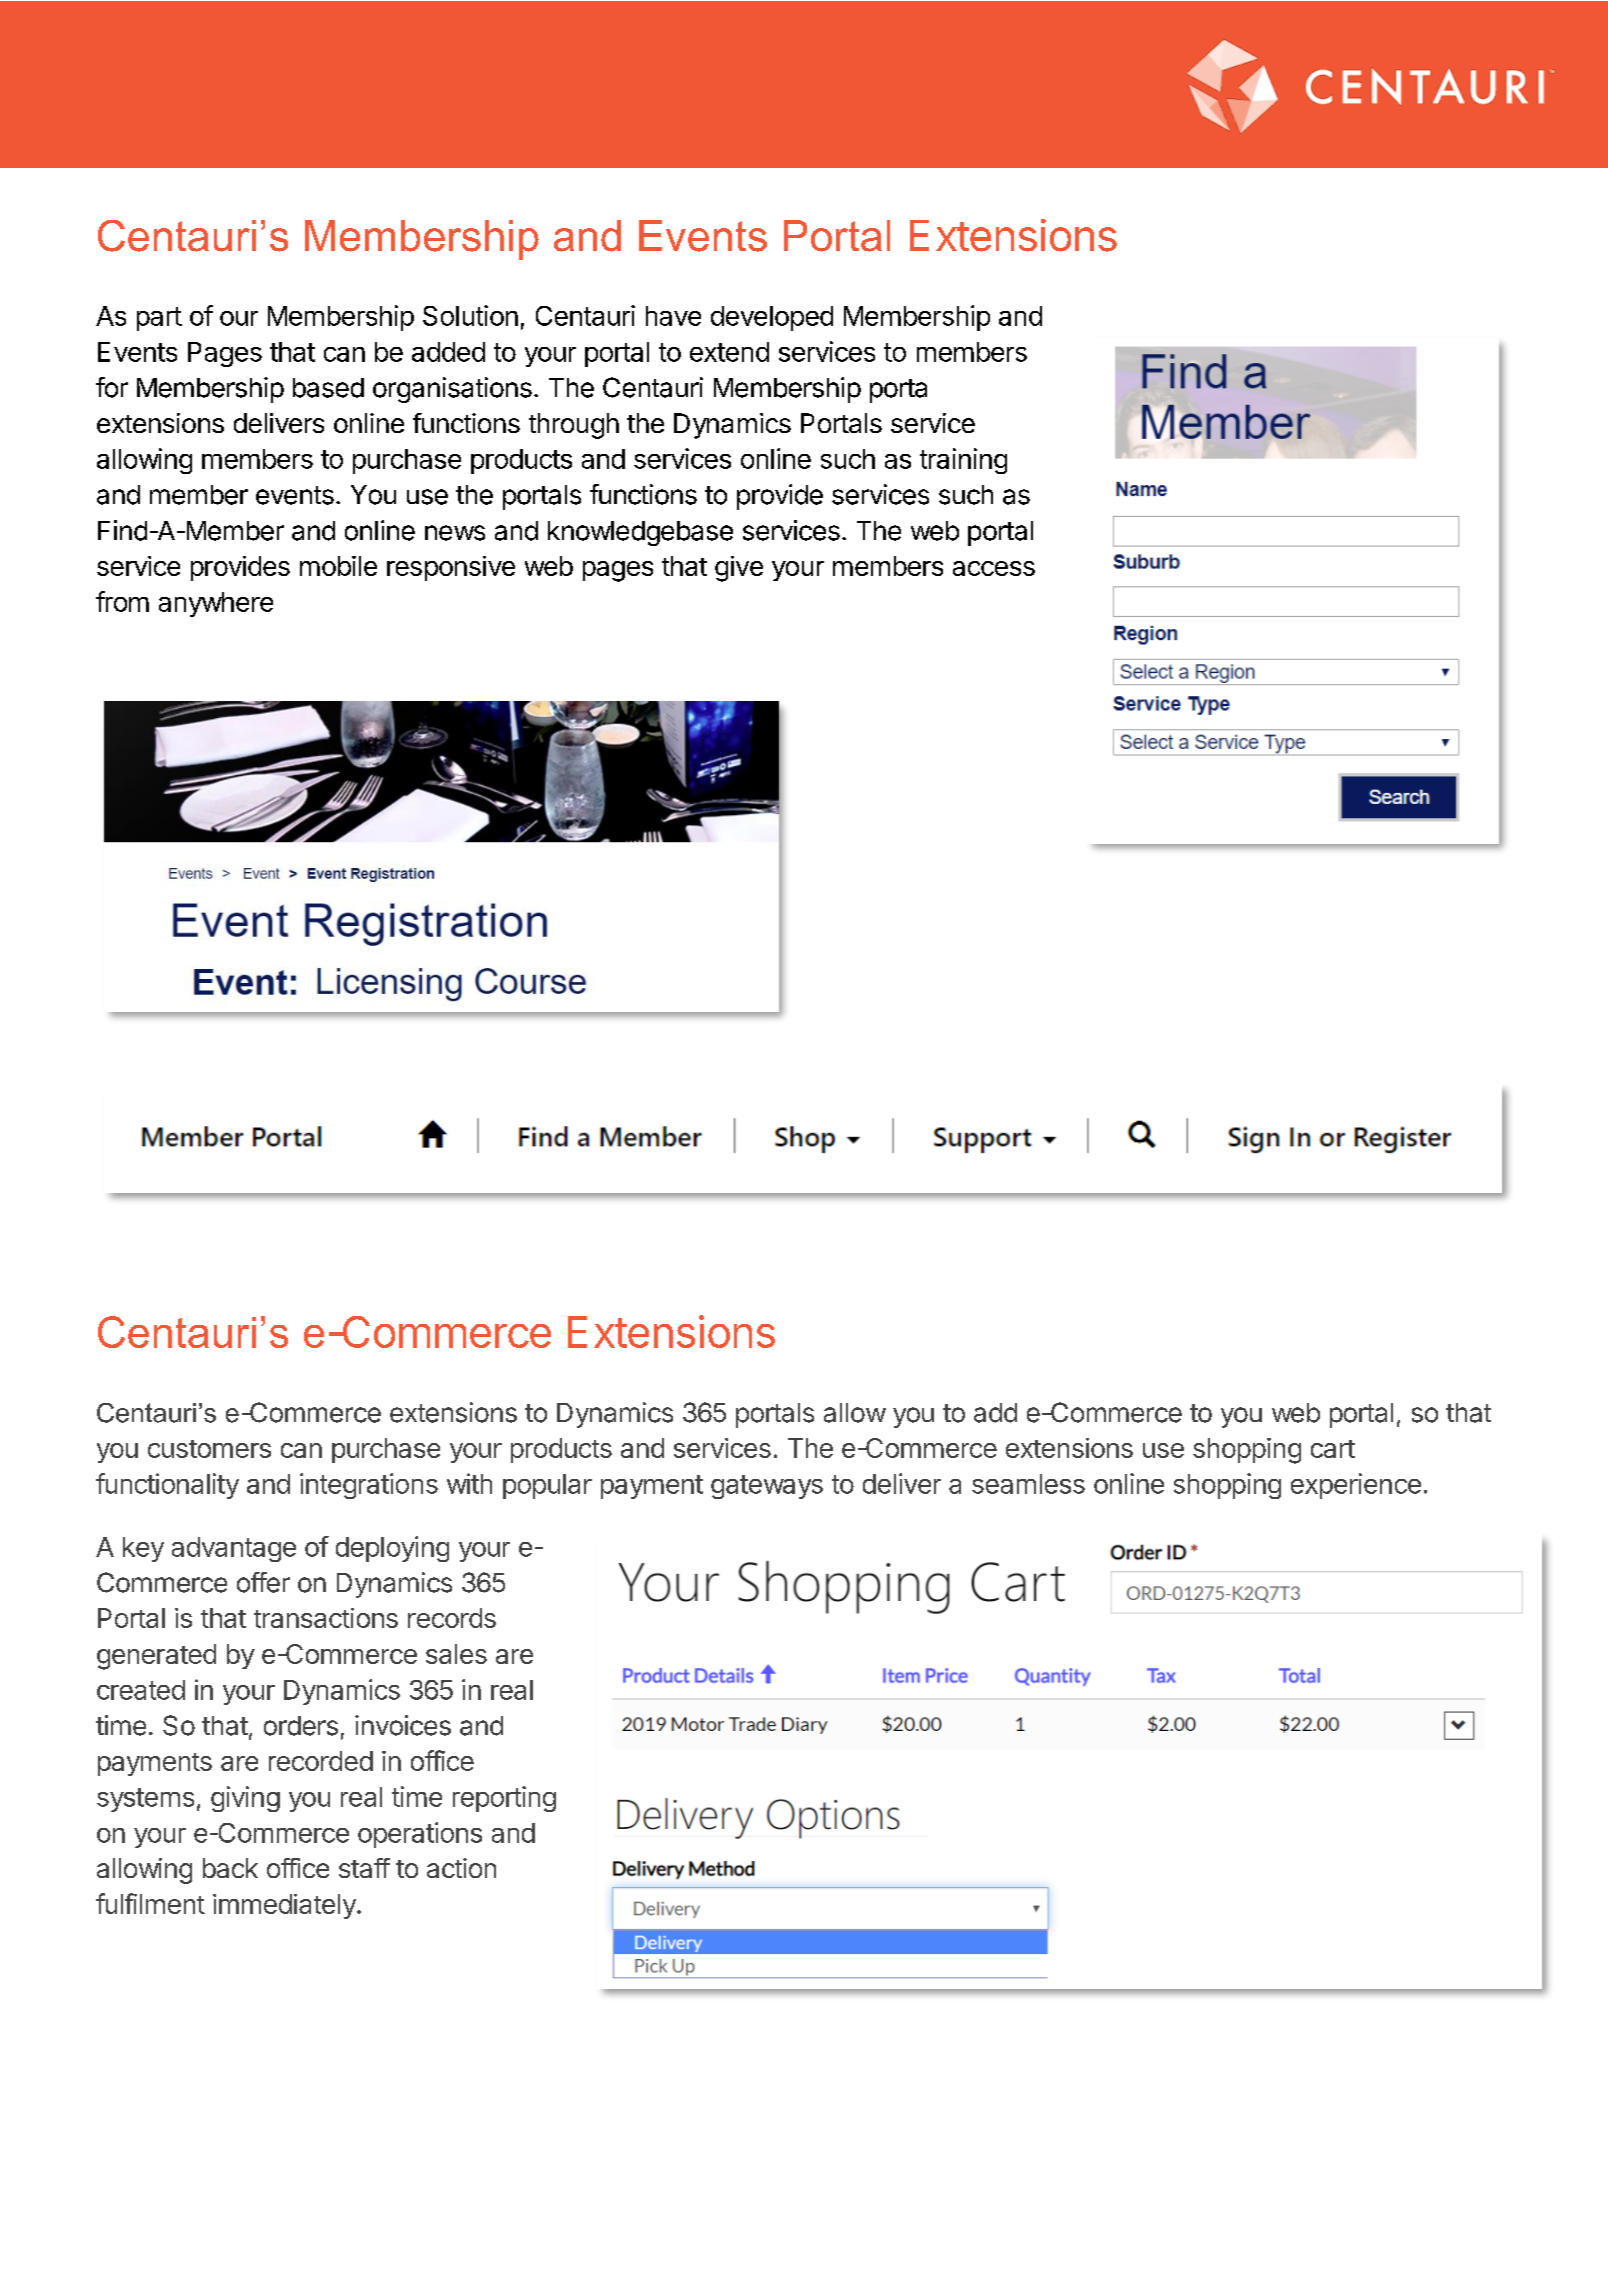 This screenshot has height=2275, width=1608. What do you see at coordinates (729, 352) in the screenshot?
I see `extend` at bounding box center [729, 352].
